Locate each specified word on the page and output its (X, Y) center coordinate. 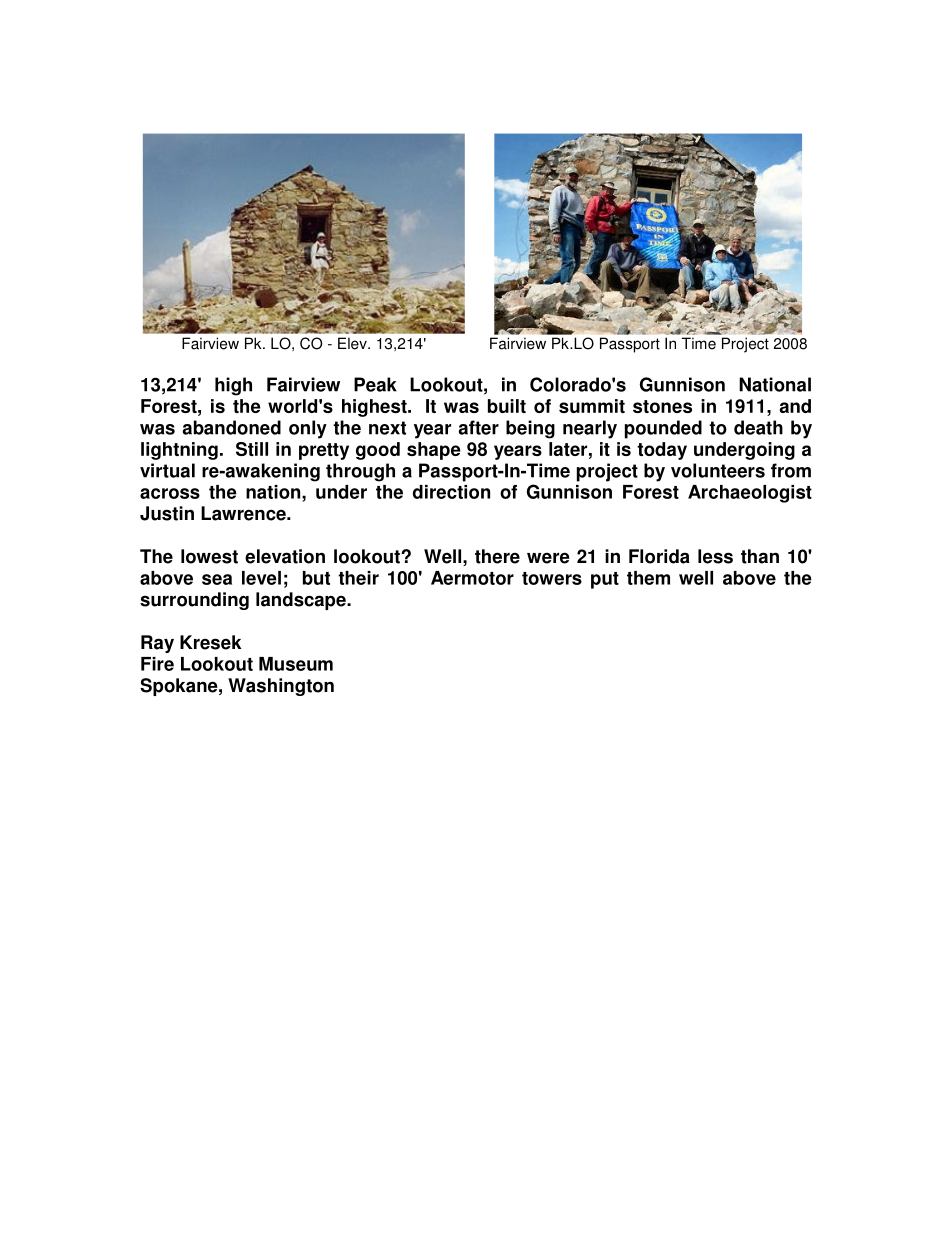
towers (552, 578)
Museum (296, 664)
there (497, 556)
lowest (209, 556)
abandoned (231, 427)
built (507, 406)
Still (252, 449)
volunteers (718, 470)
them (648, 578)
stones (662, 406)
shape (434, 451)
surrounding (194, 601)
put (605, 580)
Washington (281, 687)
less (715, 556)
